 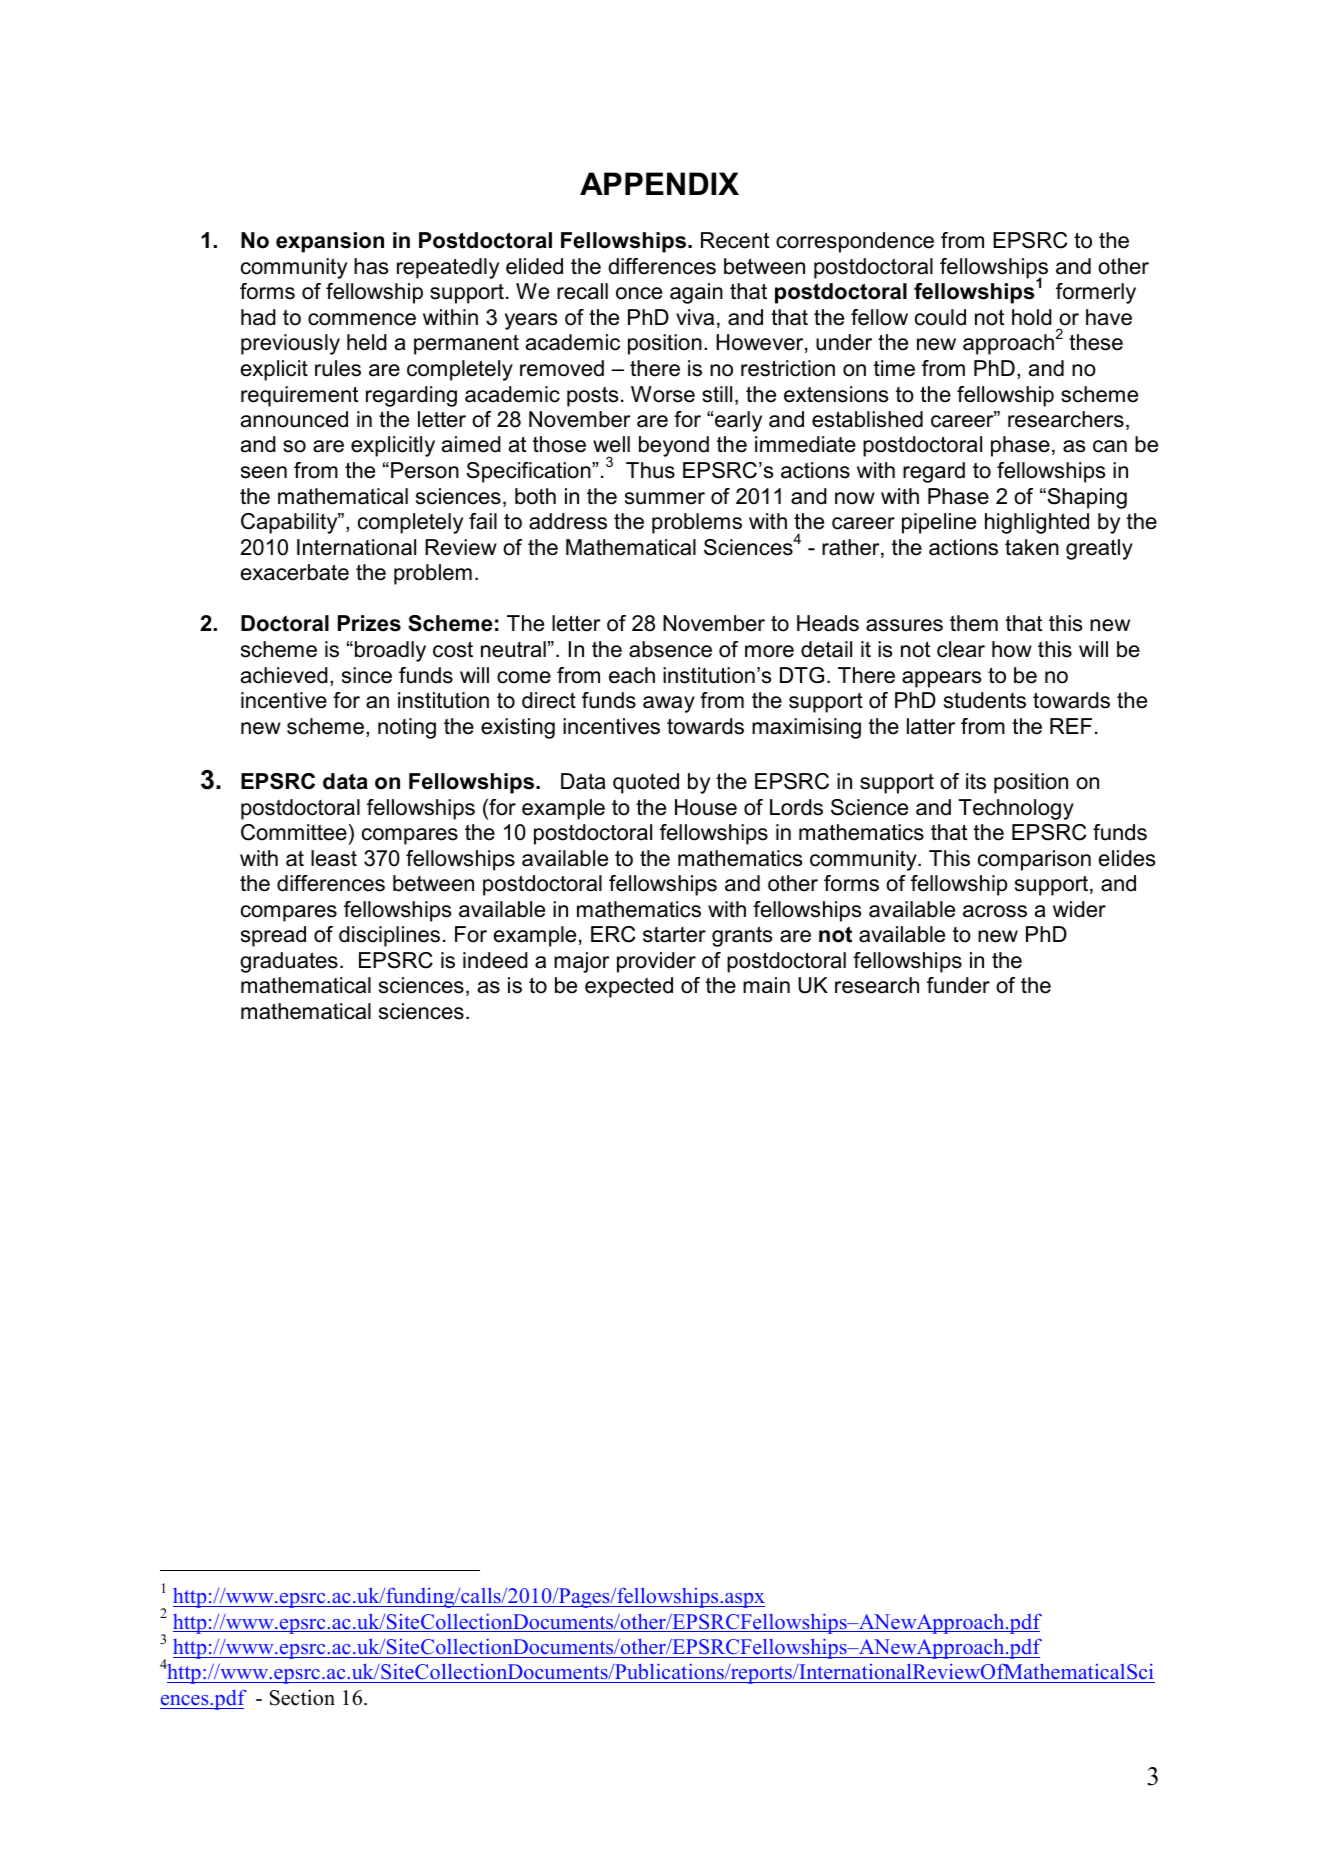 What do you see at coordinates (629, 987) in the screenshot?
I see `expected` at bounding box center [629, 987].
